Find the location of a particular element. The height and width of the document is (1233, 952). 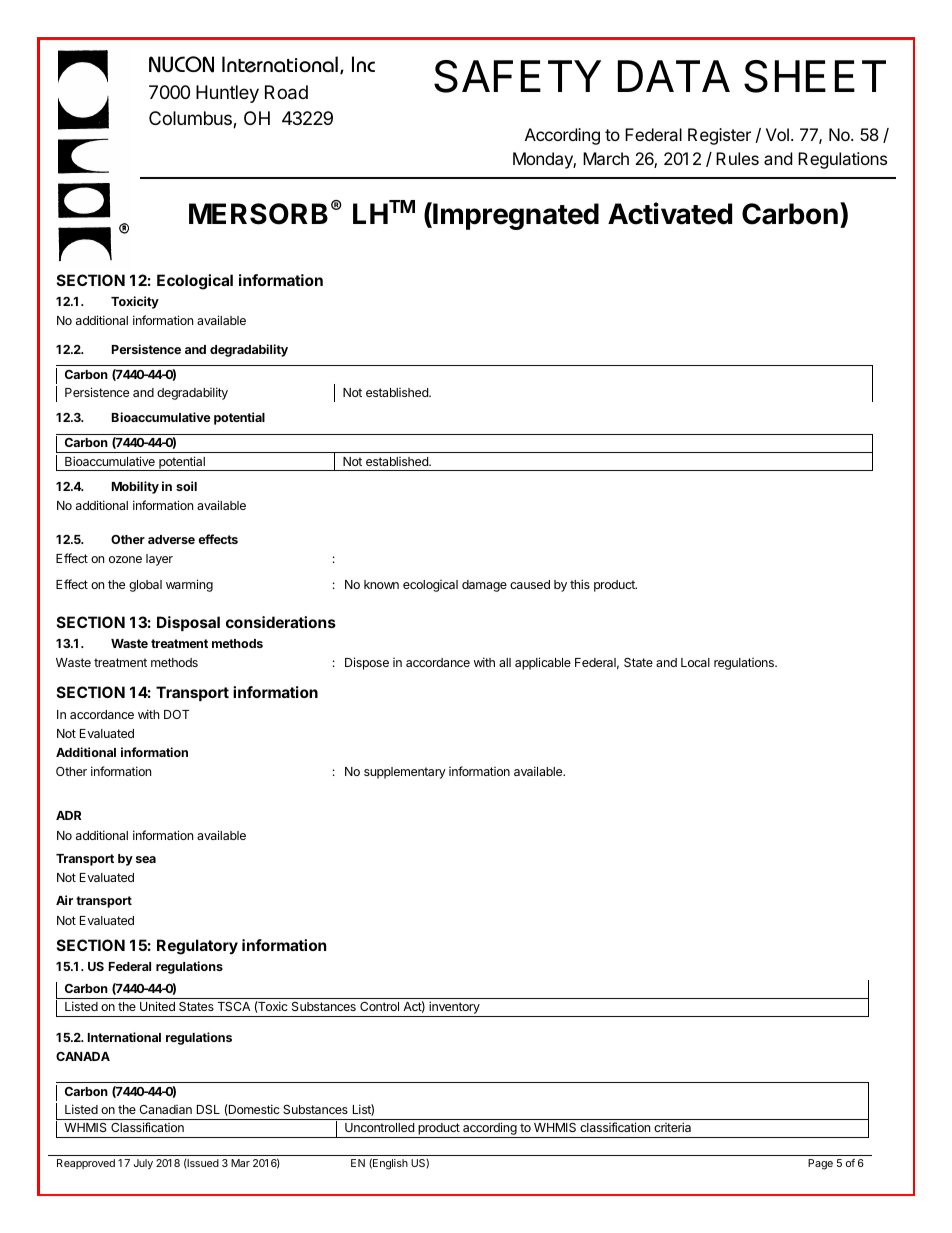

SAFETY is located at coordinates (517, 76).
